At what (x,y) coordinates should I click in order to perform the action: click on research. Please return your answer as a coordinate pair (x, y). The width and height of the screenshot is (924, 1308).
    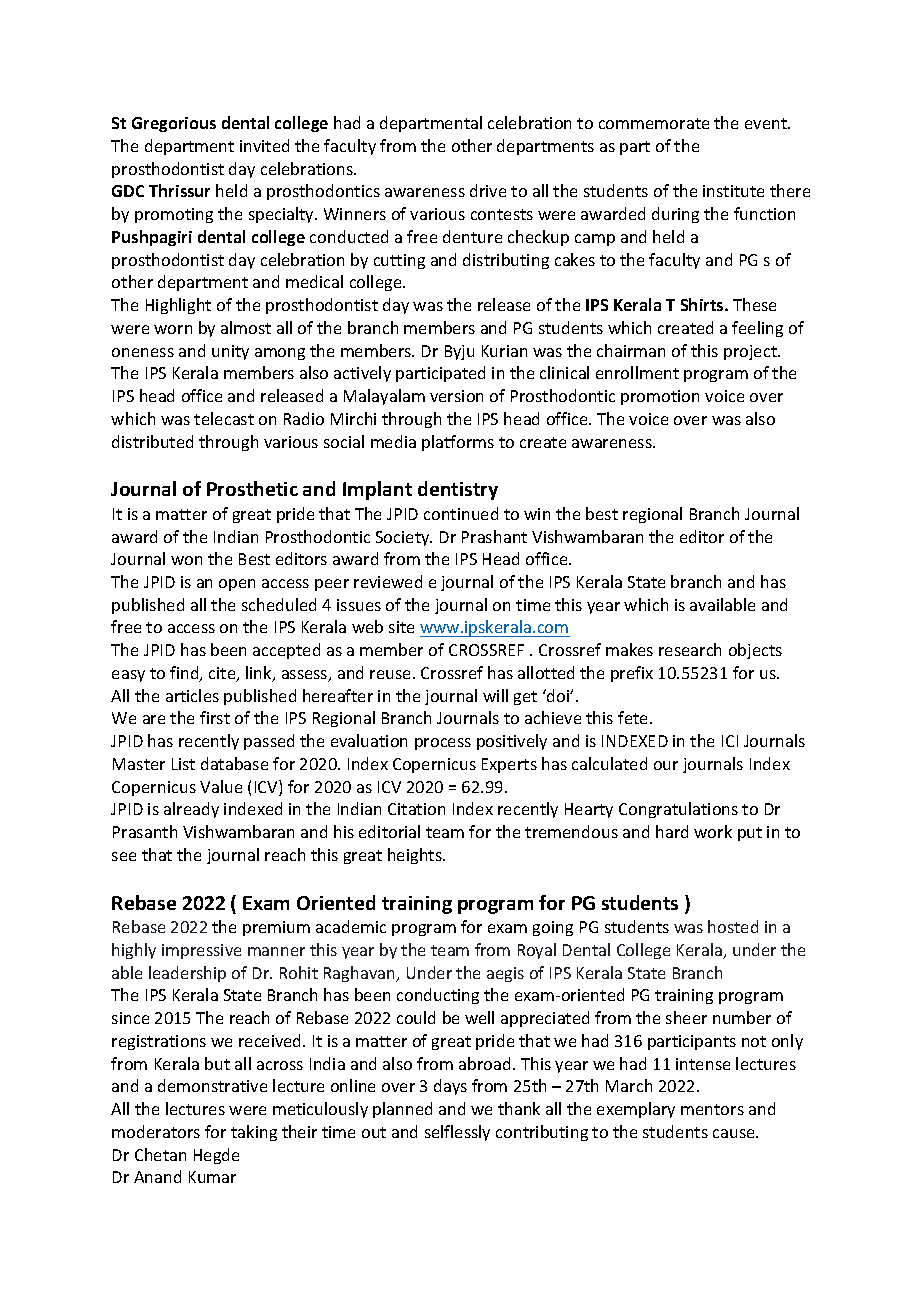
    Looking at the image, I should click on (690, 649).
